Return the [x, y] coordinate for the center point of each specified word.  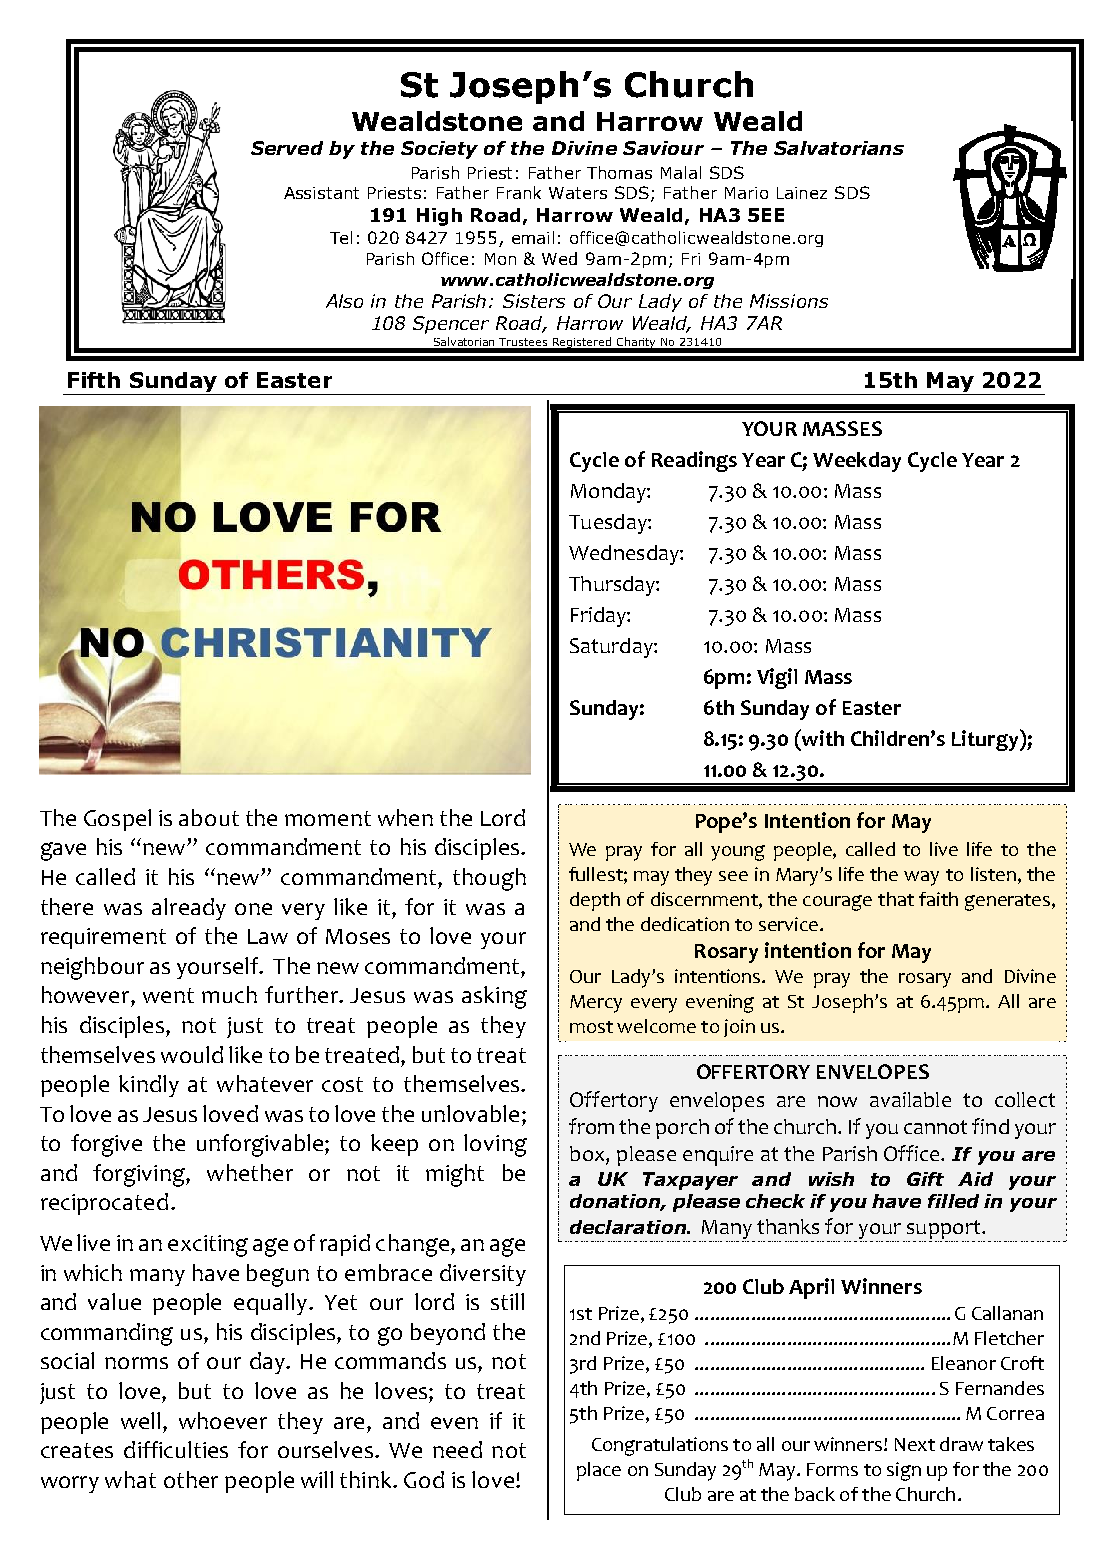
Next [915, 1444]
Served [287, 148]
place [599, 1471]
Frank [519, 192]
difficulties [176, 1449]
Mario [746, 193]
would [192, 1054]
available [910, 1099]
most [591, 1027]
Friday [599, 617]
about [209, 817]
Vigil [777, 678]
